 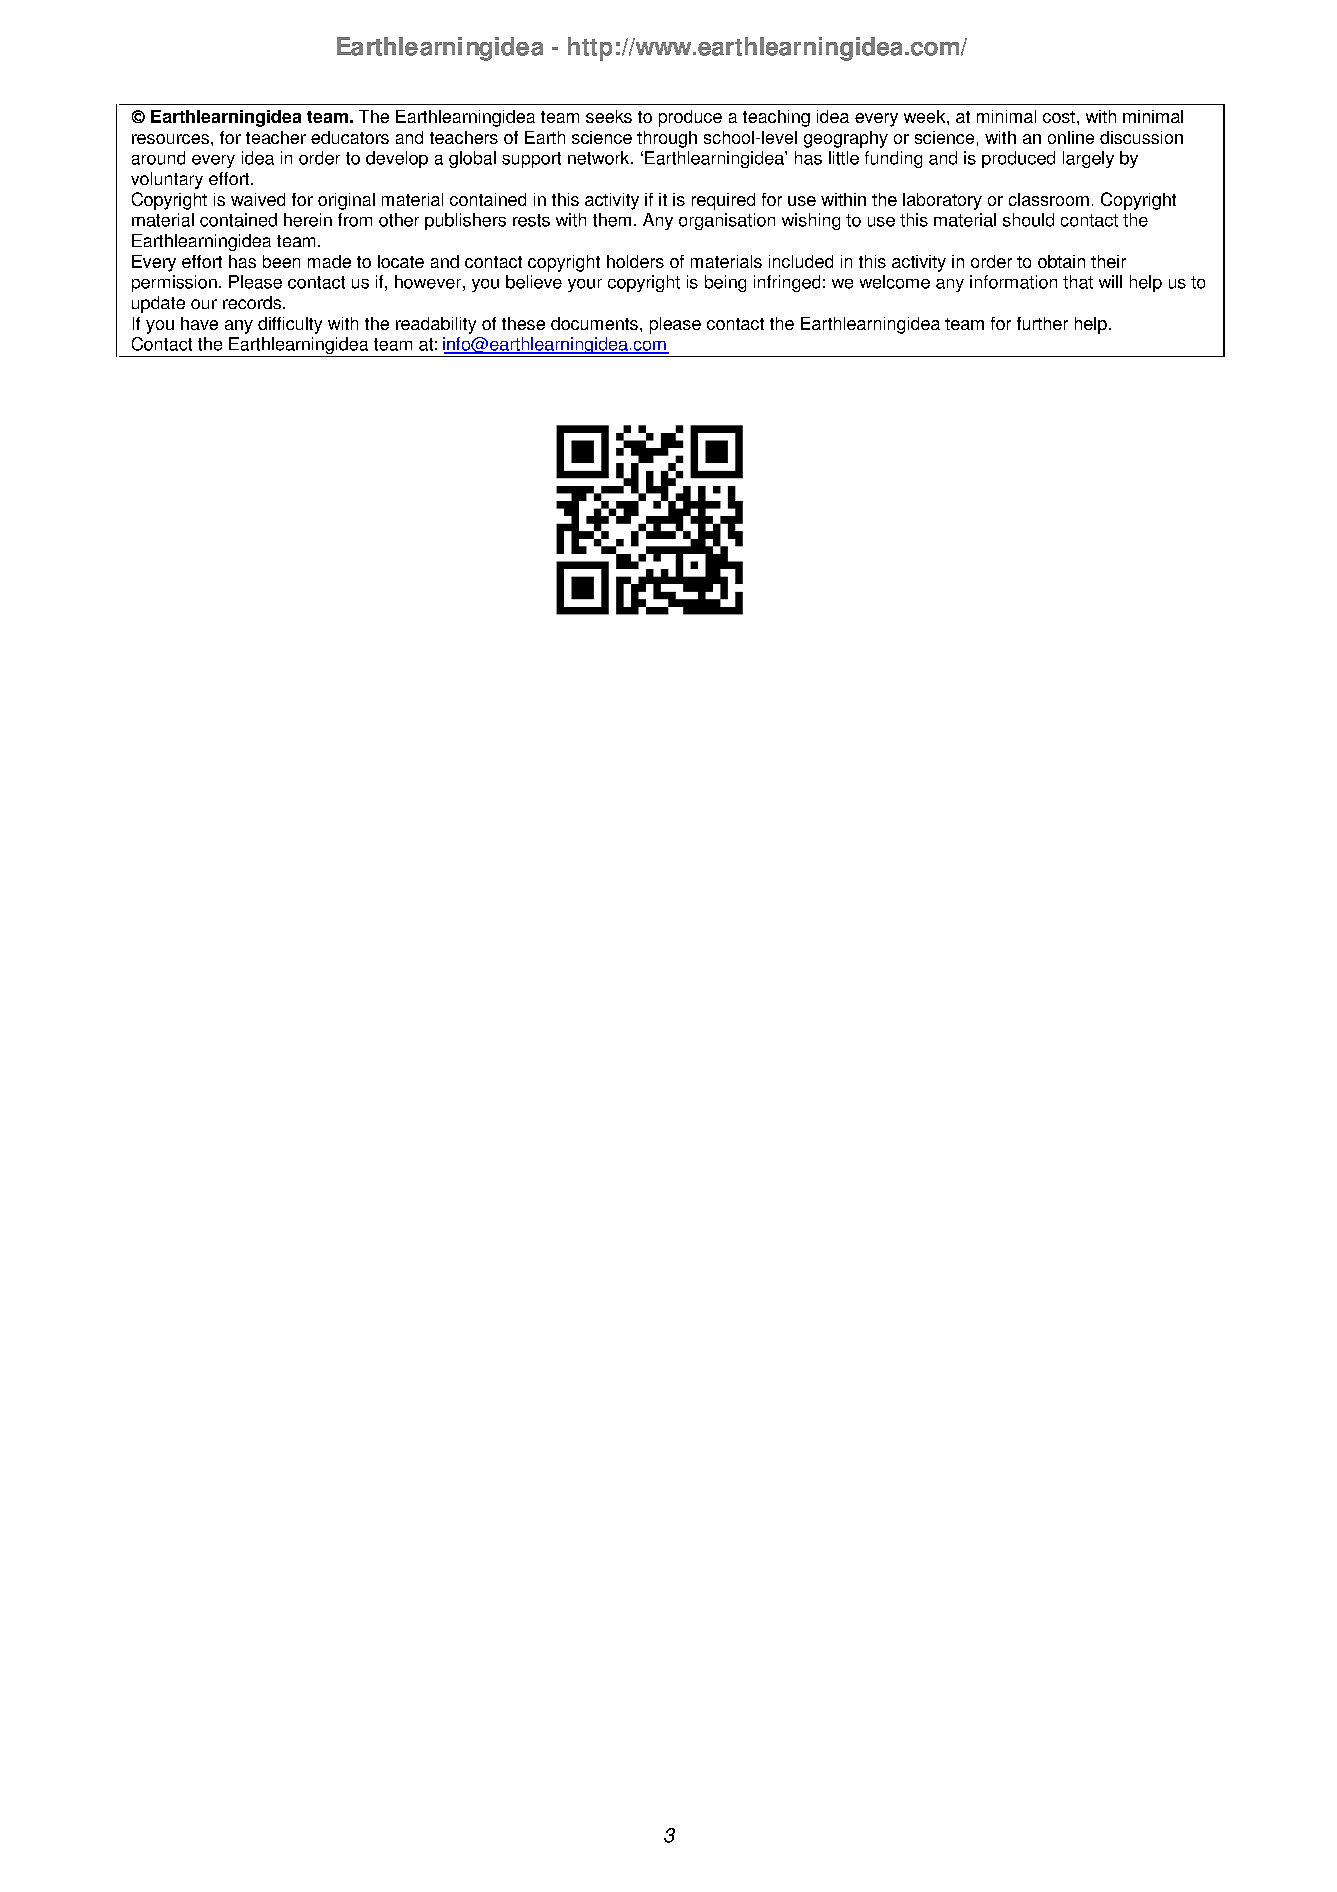 What do you see at coordinates (281, 261) in the document?
I see `been` at bounding box center [281, 261].
